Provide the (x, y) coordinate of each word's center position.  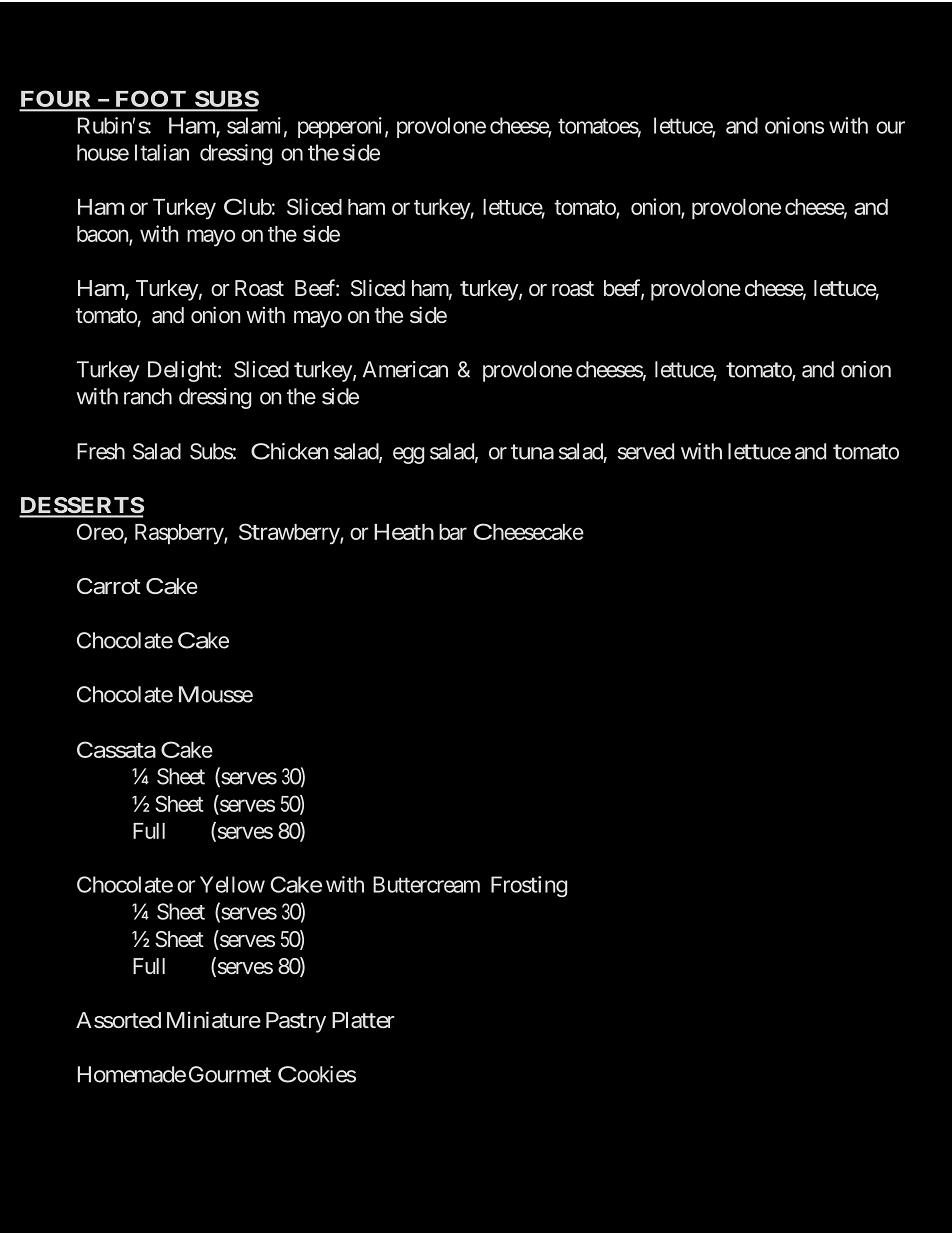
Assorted (118, 1020)
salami (254, 125)
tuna (532, 452)
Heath (404, 532)
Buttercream (426, 884)
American (405, 369)
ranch (148, 396)
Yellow (232, 884)
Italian (162, 152)
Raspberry (180, 534)
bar (453, 532)
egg (408, 455)
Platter (363, 1020)
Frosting (529, 886)
